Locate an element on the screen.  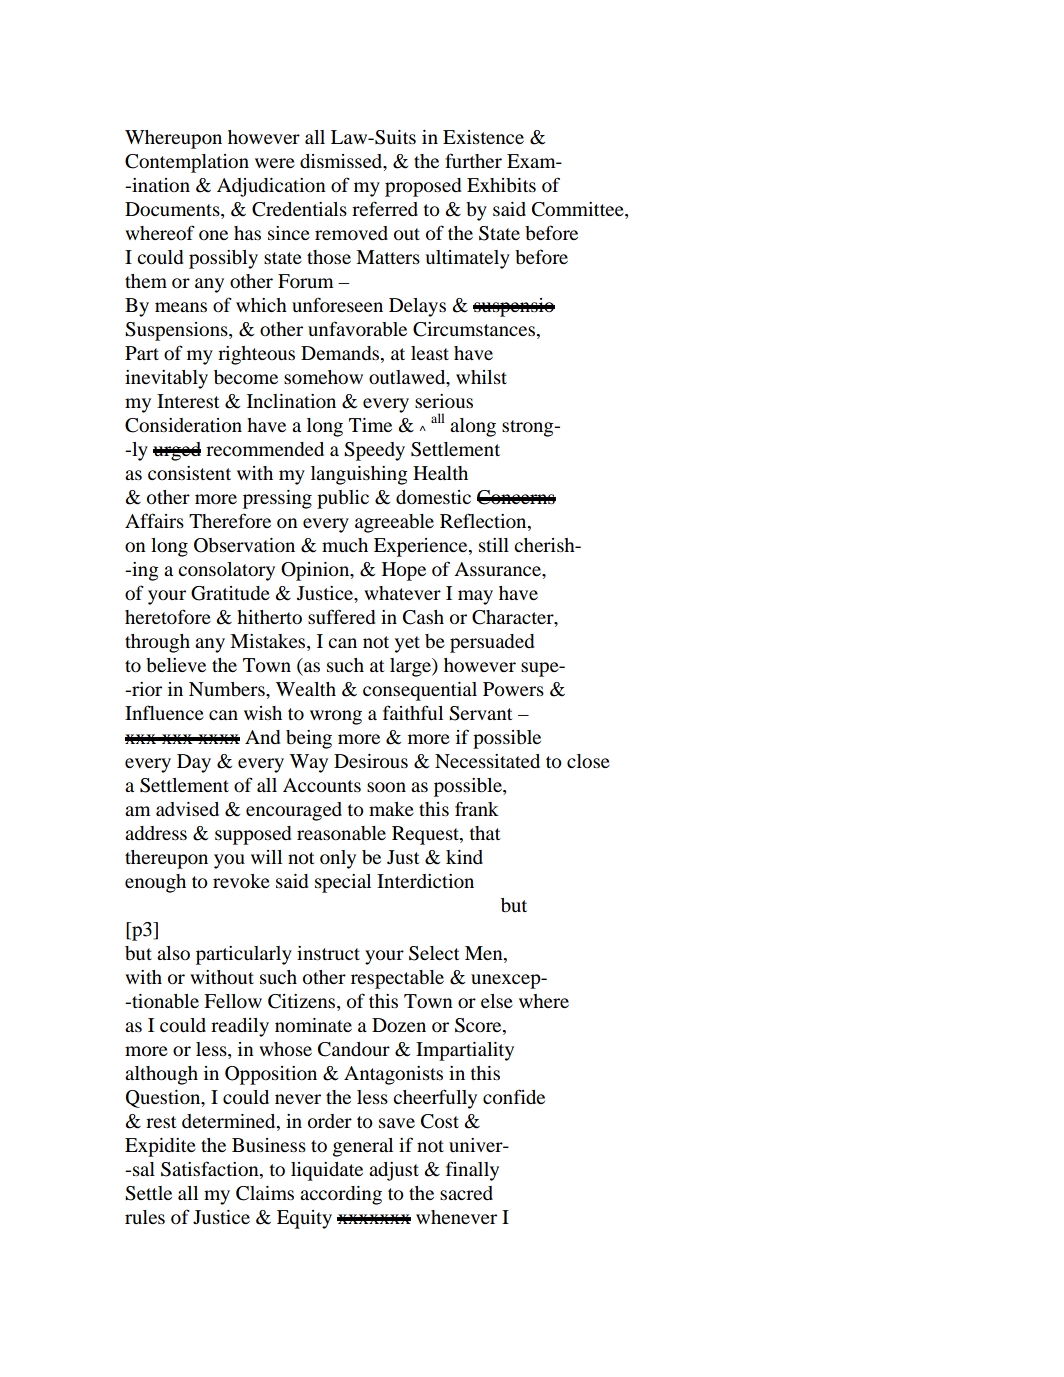
Contemplation is located at coordinates (187, 163).
